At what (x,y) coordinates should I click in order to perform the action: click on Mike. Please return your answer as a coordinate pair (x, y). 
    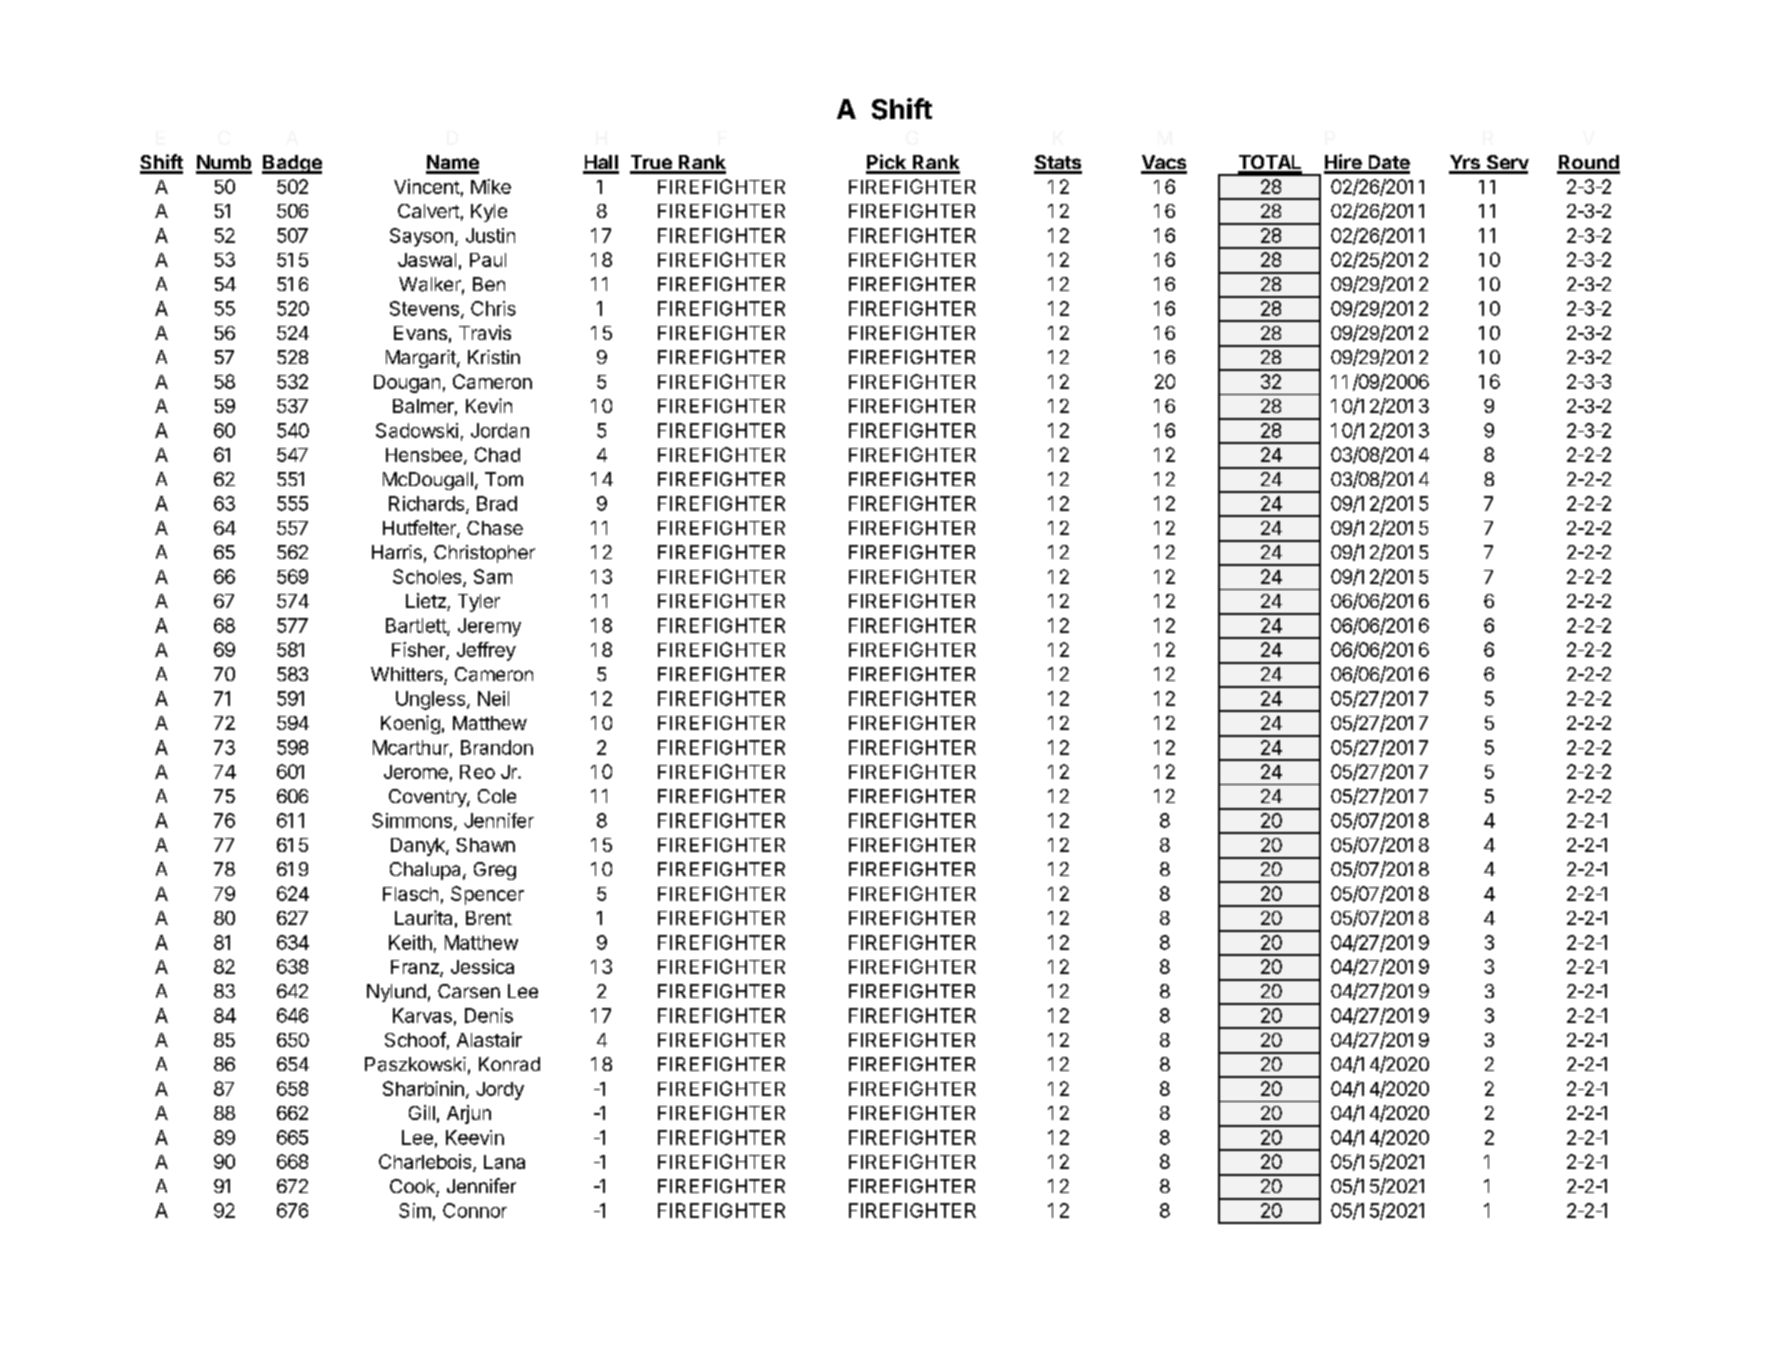
    Looking at the image, I should click on (491, 186).
